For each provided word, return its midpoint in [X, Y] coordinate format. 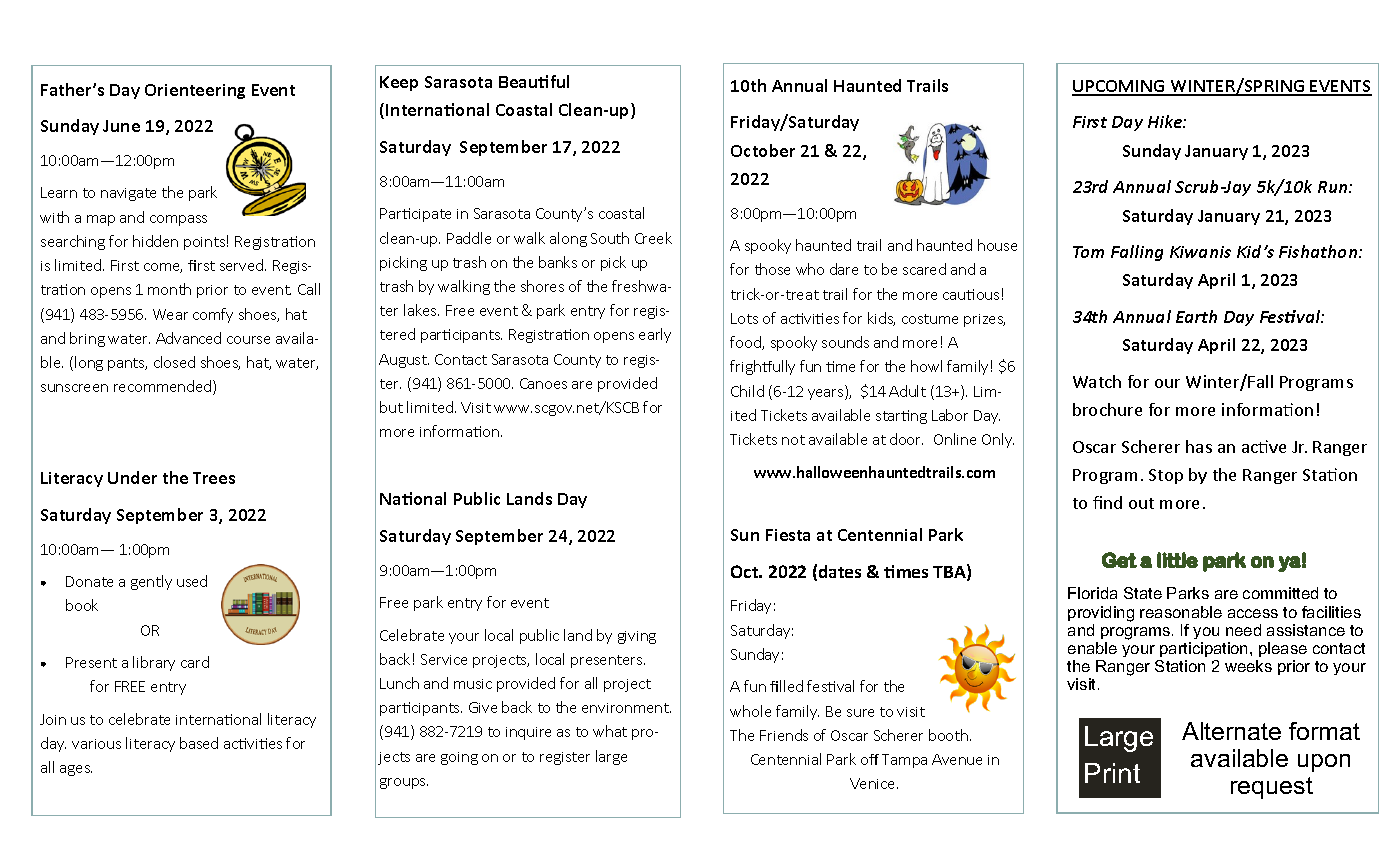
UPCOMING [1120, 87]
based [199, 743]
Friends [784, 735]
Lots [744, 318]
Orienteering [195, 91]
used [192, 581]
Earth [1196, 316]
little [1177, 560]
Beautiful [534, 81]
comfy [213, 315]
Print [1112, 773]
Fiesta [788, 535]
